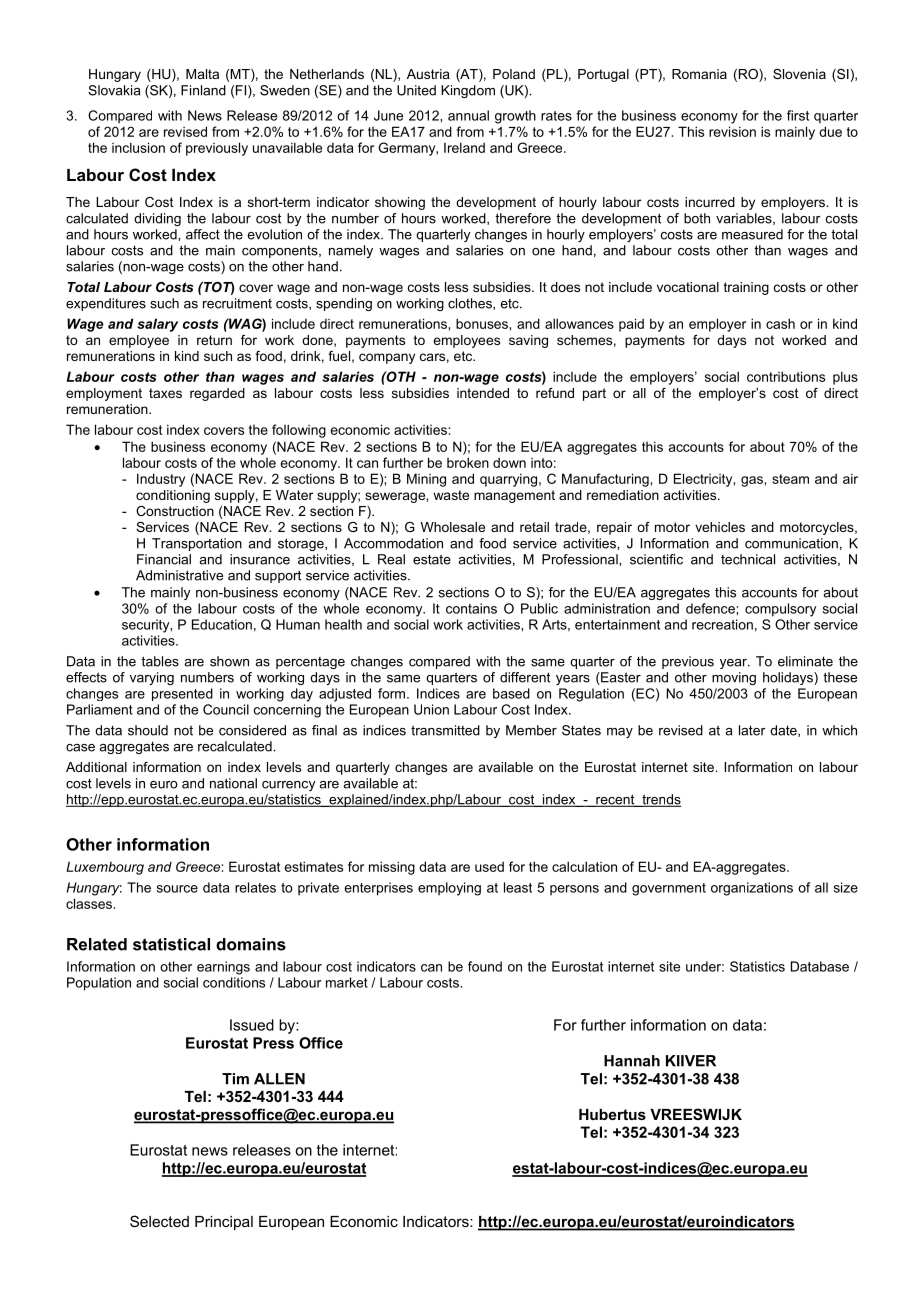 This screenshot has width=924, height=1308. Describe the element at coordinates (471, 608) in the screenshot. I see `contains` at that location.
